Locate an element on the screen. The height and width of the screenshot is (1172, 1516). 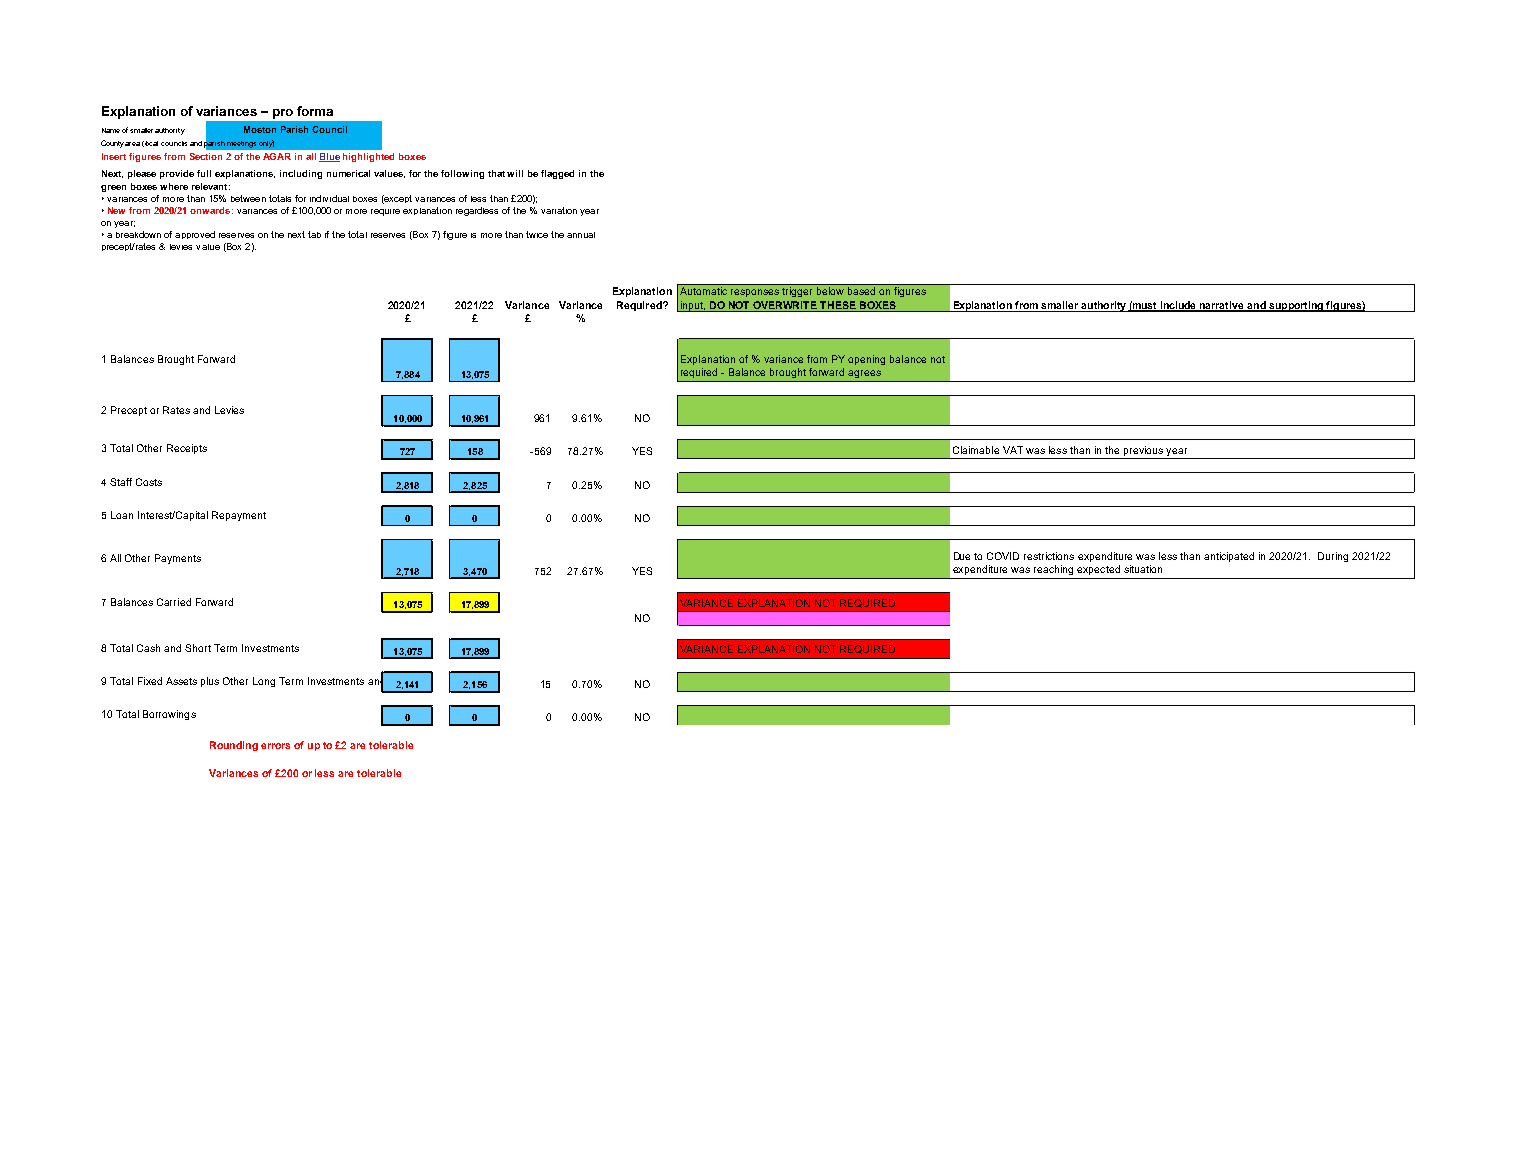
Long is located at coordinates (264, 682).
